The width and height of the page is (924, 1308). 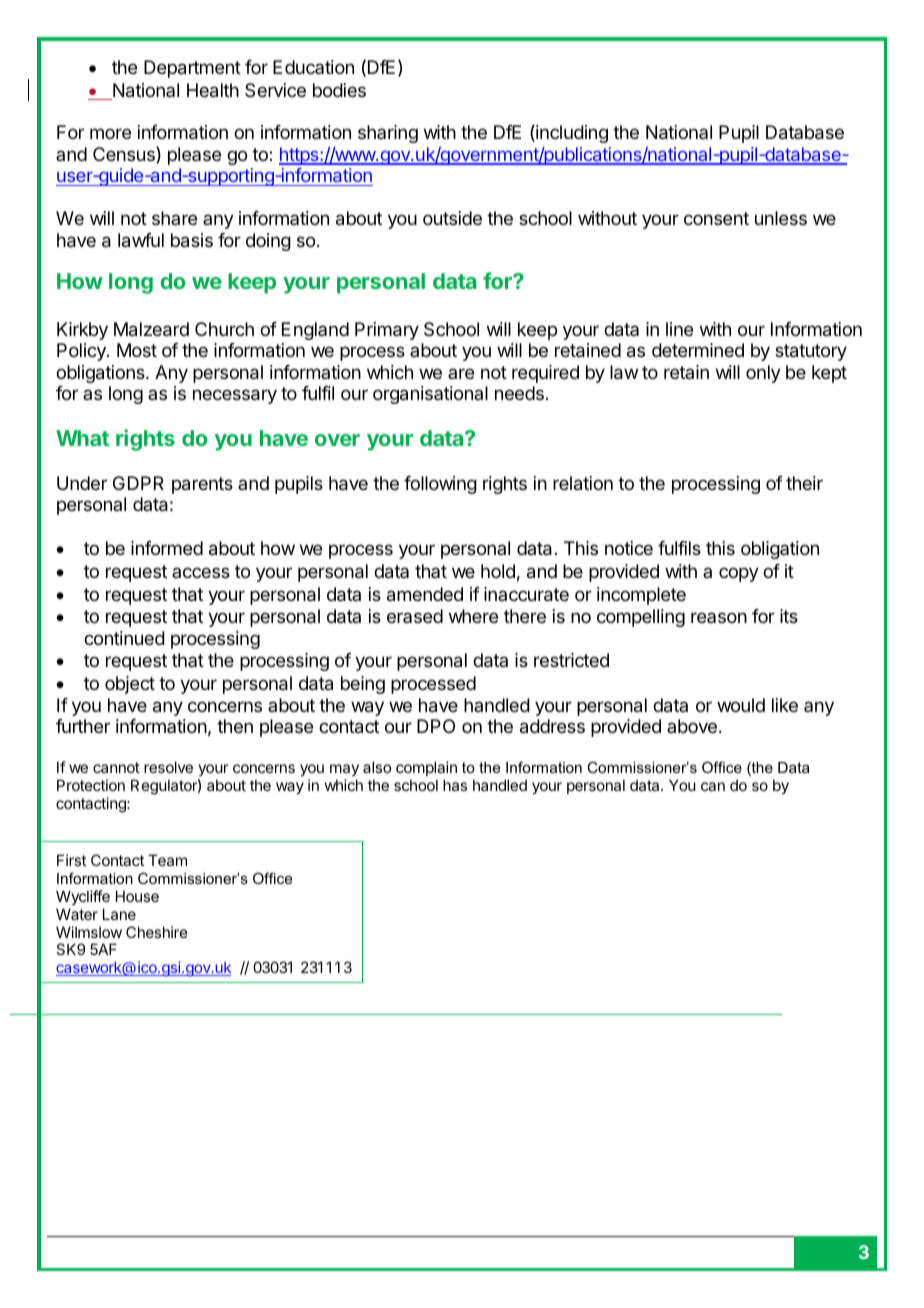 I want to click on consent, so click(x=716, y=218).
